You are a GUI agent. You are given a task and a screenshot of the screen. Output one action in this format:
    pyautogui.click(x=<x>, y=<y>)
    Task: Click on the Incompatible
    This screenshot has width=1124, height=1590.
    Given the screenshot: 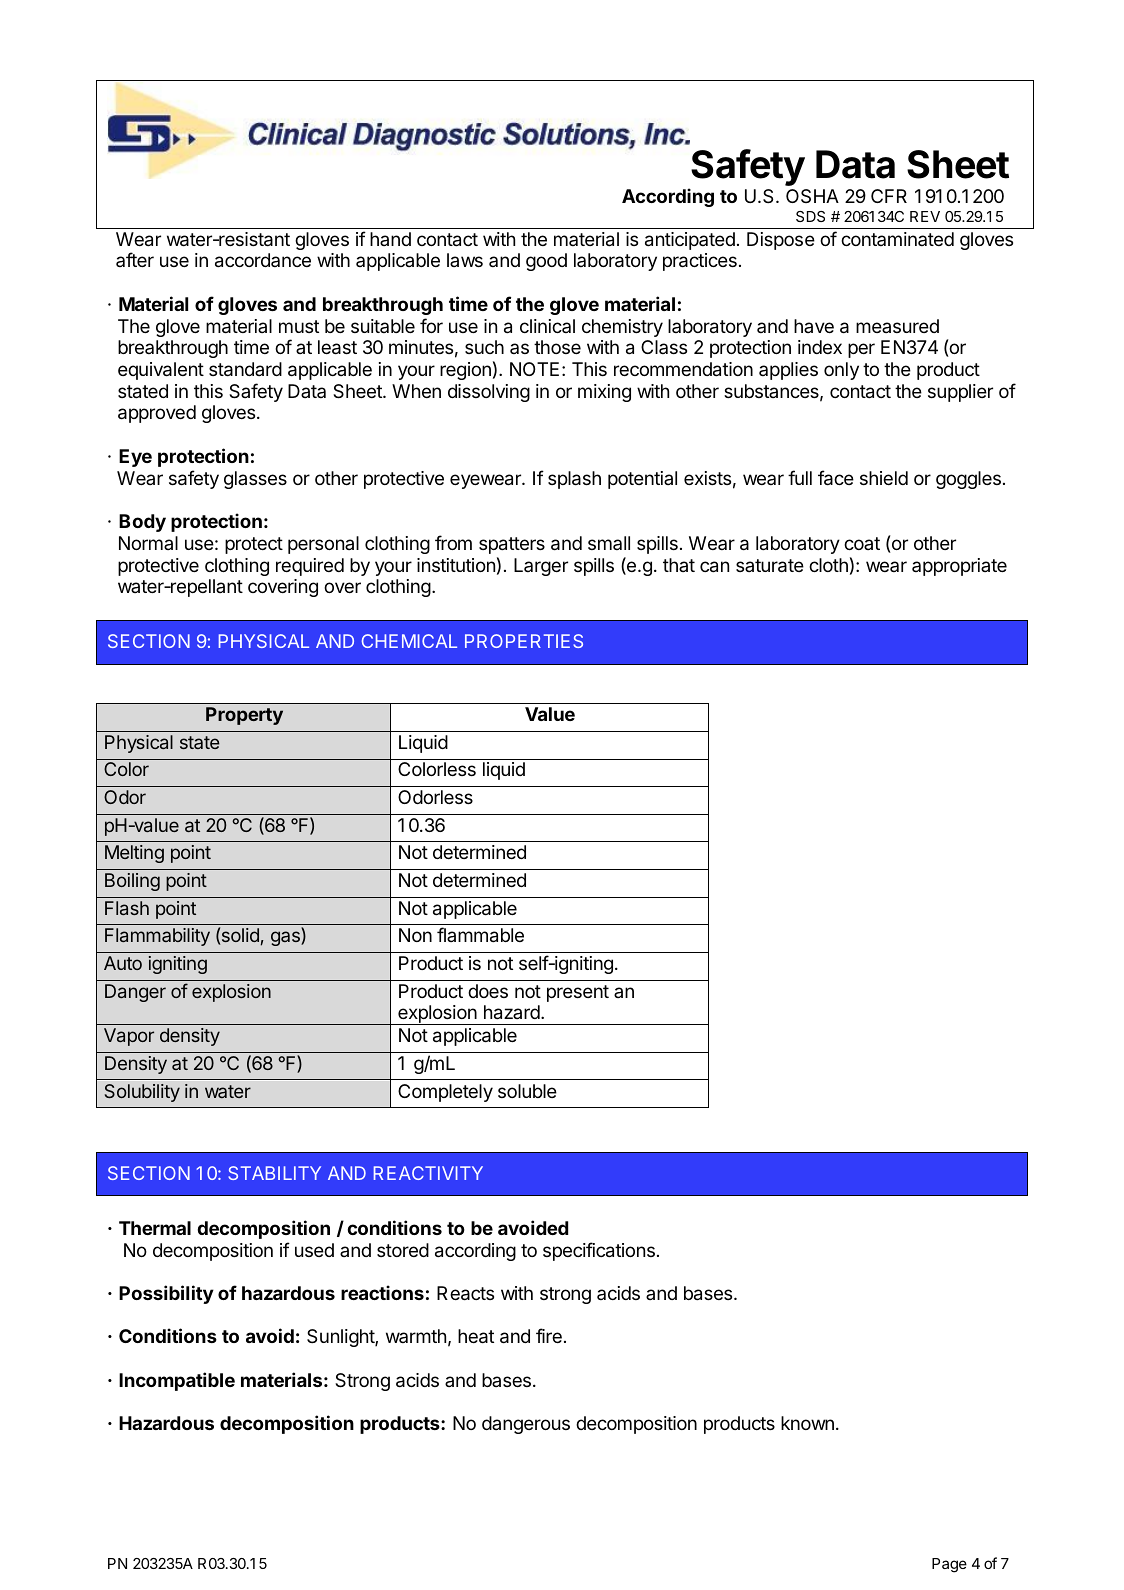 What is the action you would take?
    pyautogui.click(x=177, y=1381)
